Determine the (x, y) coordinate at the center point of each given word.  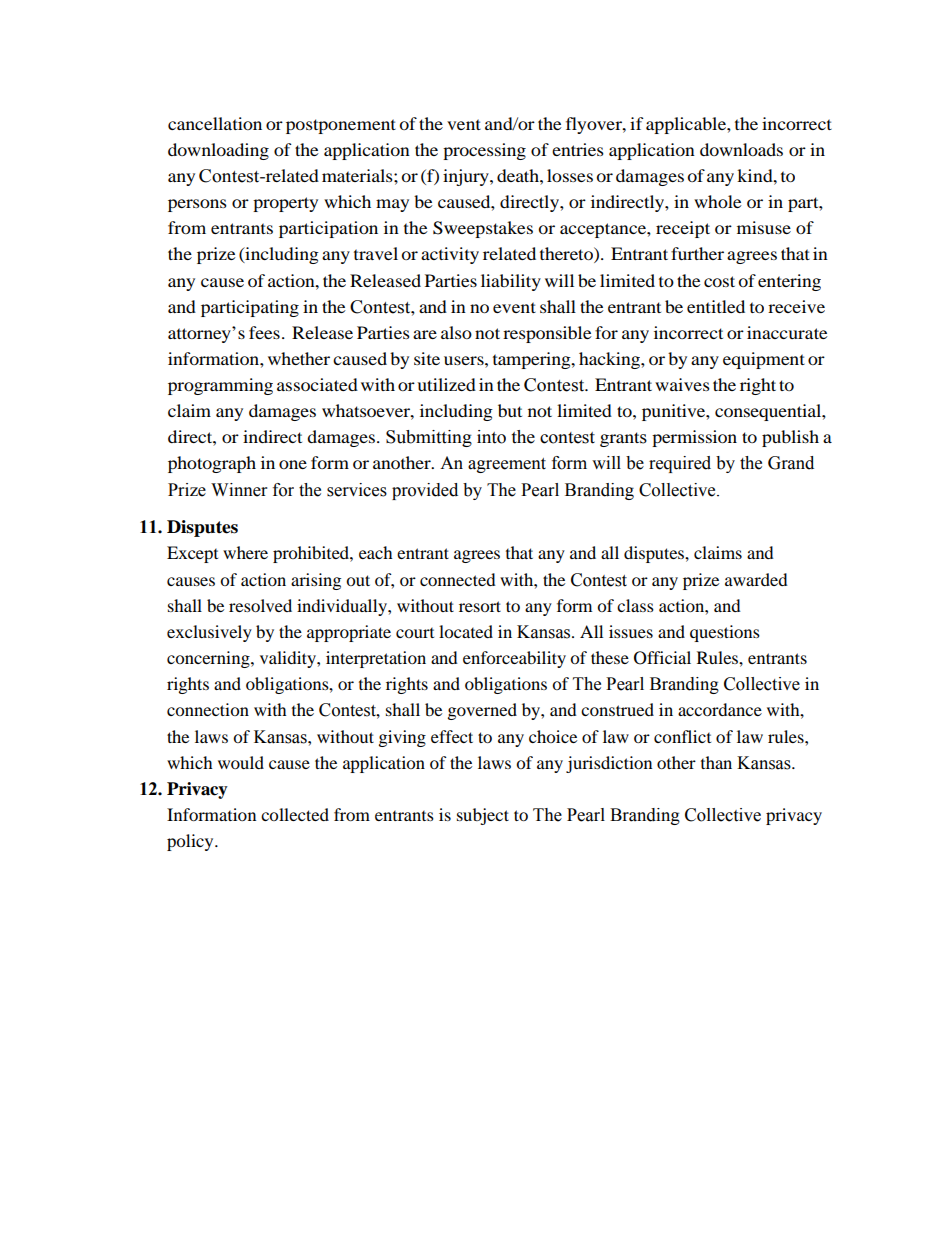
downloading (218, 151)
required (680, 464)
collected (295, 814)
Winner (239, 490)
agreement (507, 465)
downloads (741, 149)
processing (484, 151)
